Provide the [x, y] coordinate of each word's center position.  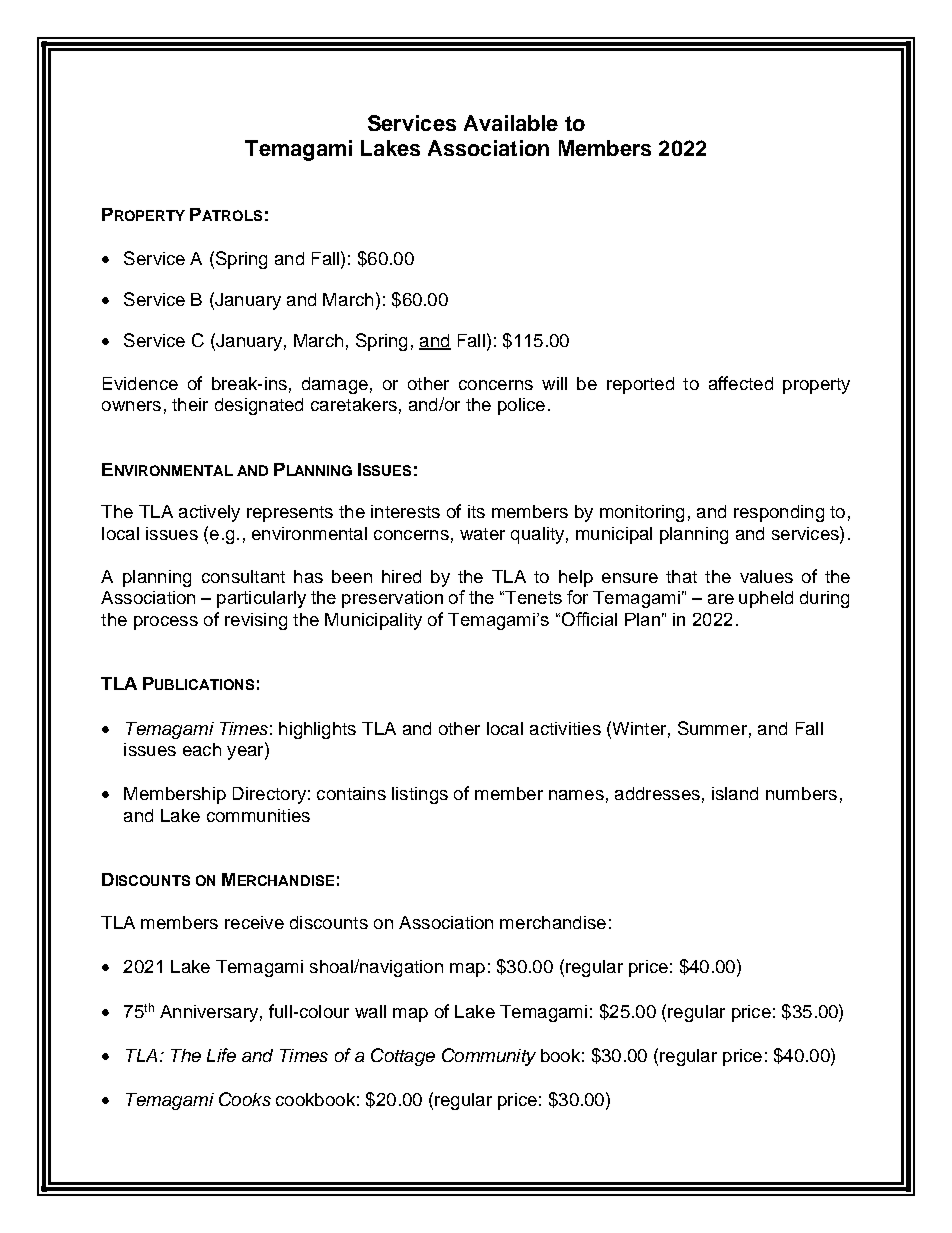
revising [256, 621]
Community [489, 1057]
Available [511, 123]
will [554, 383]
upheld [766, 599]
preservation [392, 599]
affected [741, 383]
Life [221, 1055]
